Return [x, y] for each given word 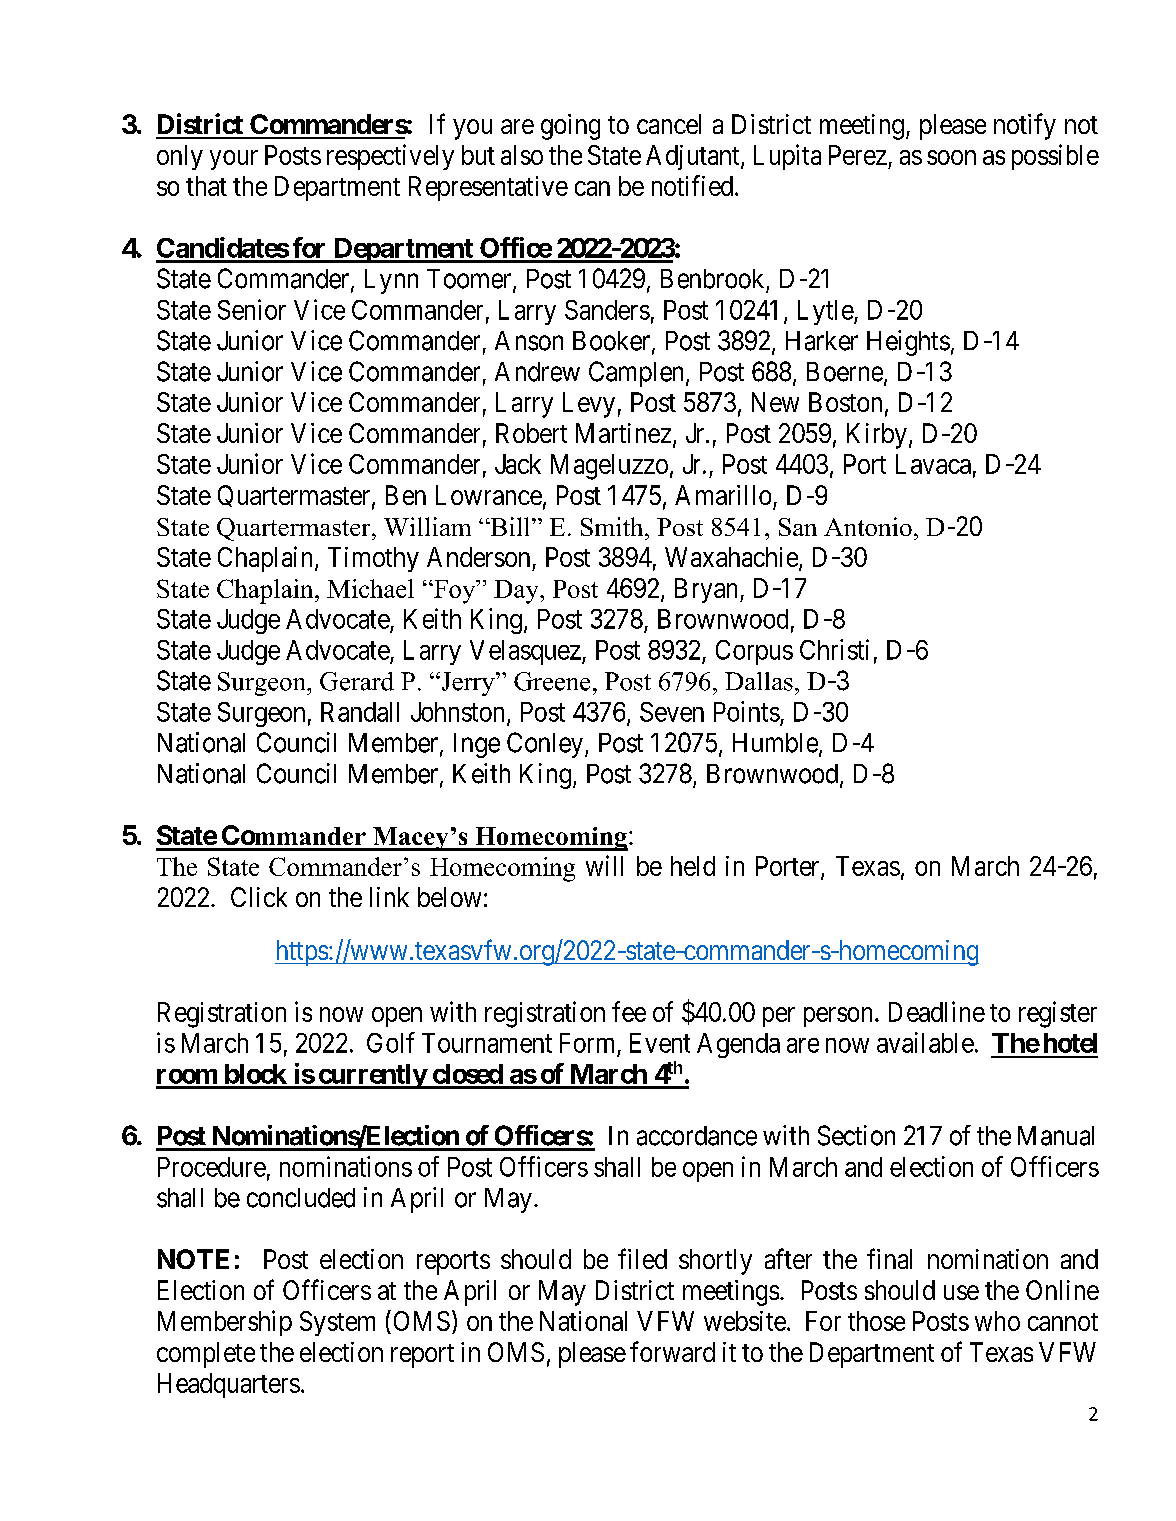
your [234, 160]
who [997, 1321]
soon [951, 157]
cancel [669, 124]
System [337, 1323]
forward [672, 1351]
